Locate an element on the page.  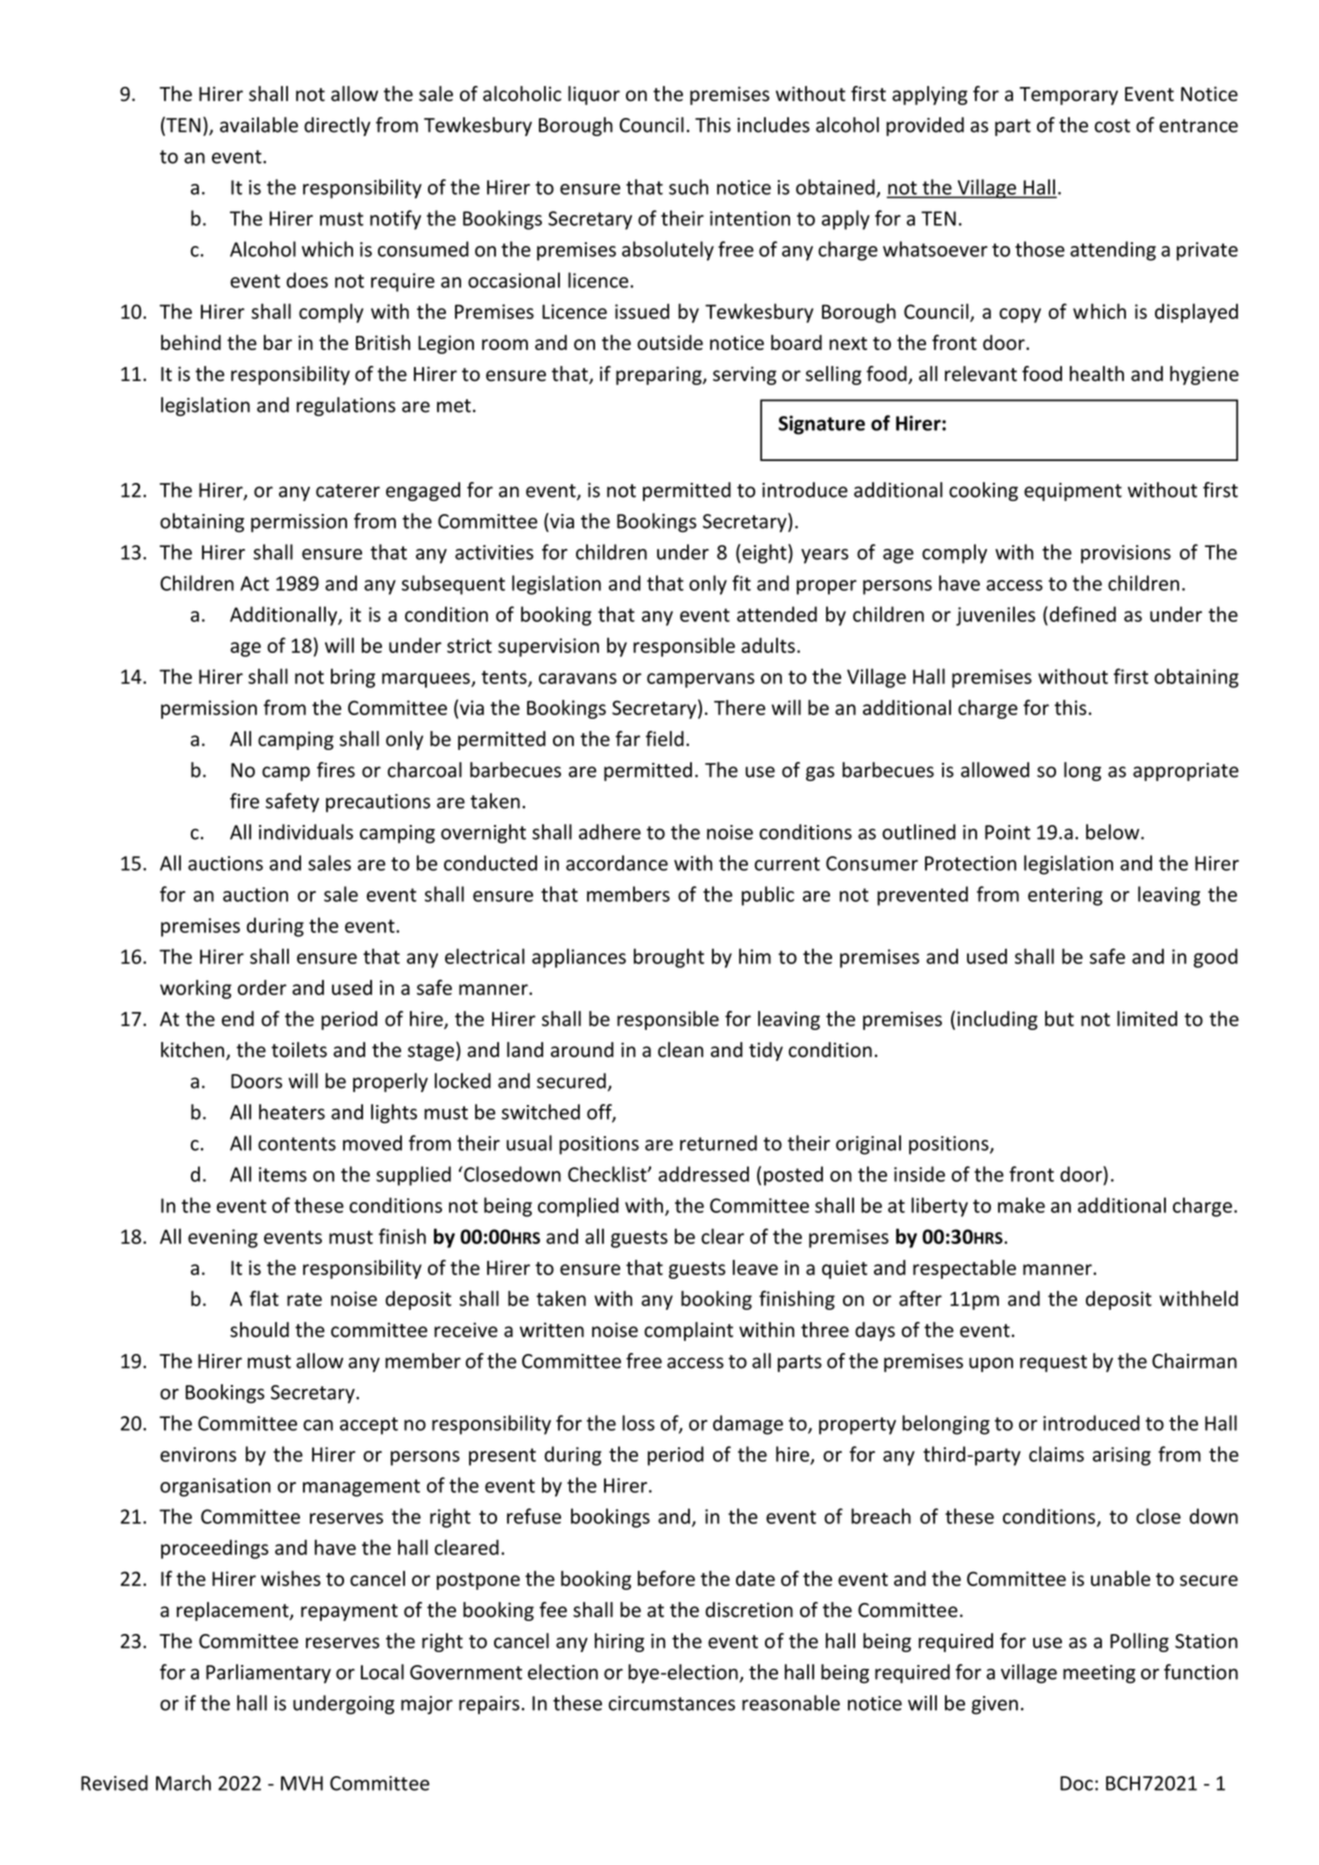
available is located at coordinates (259, 125).
